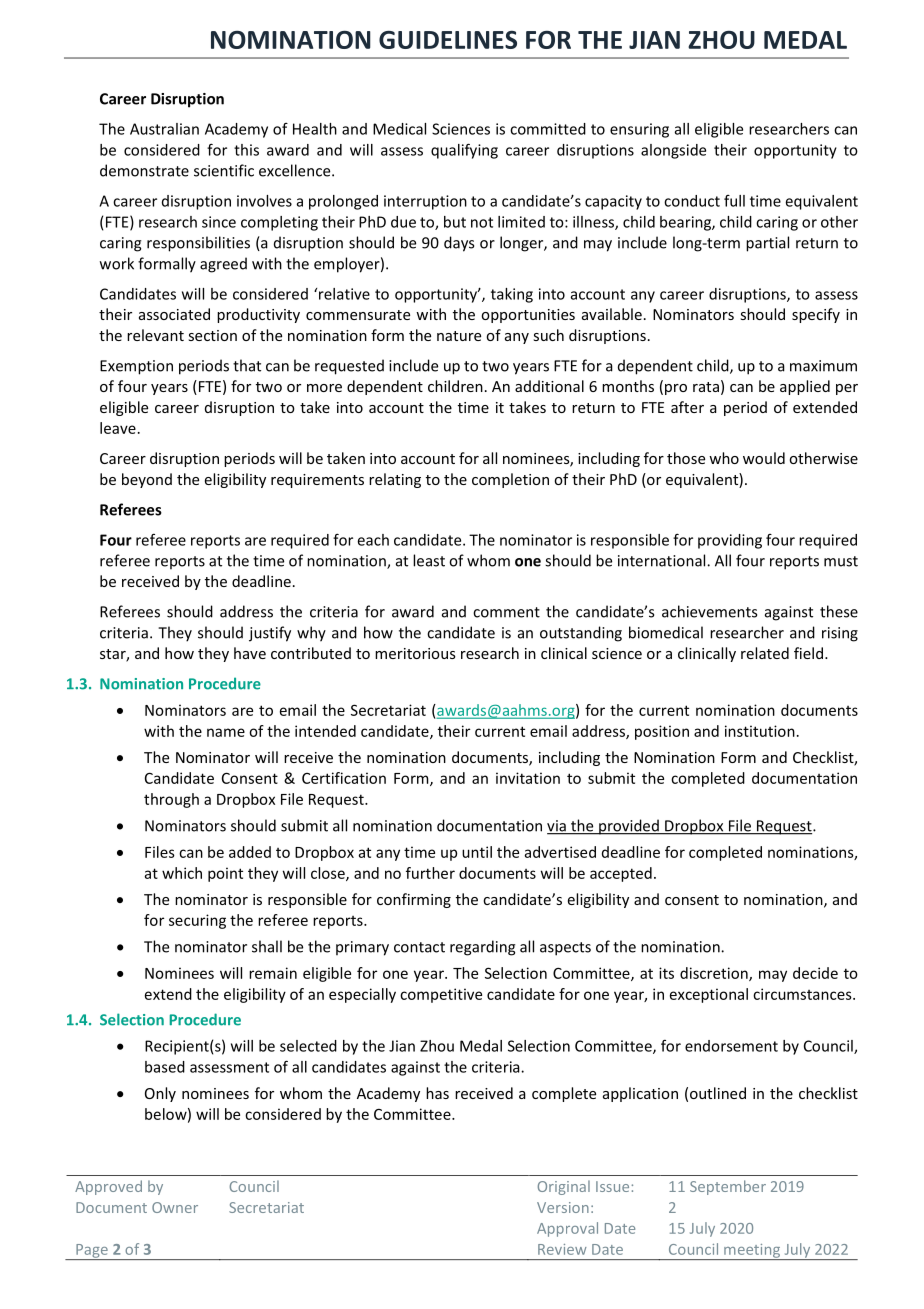 The width and height of the image is (924, 1309). What do you see at coordinates (765, 653) in the image?
I see `related` at bounding box center [765, 653].
